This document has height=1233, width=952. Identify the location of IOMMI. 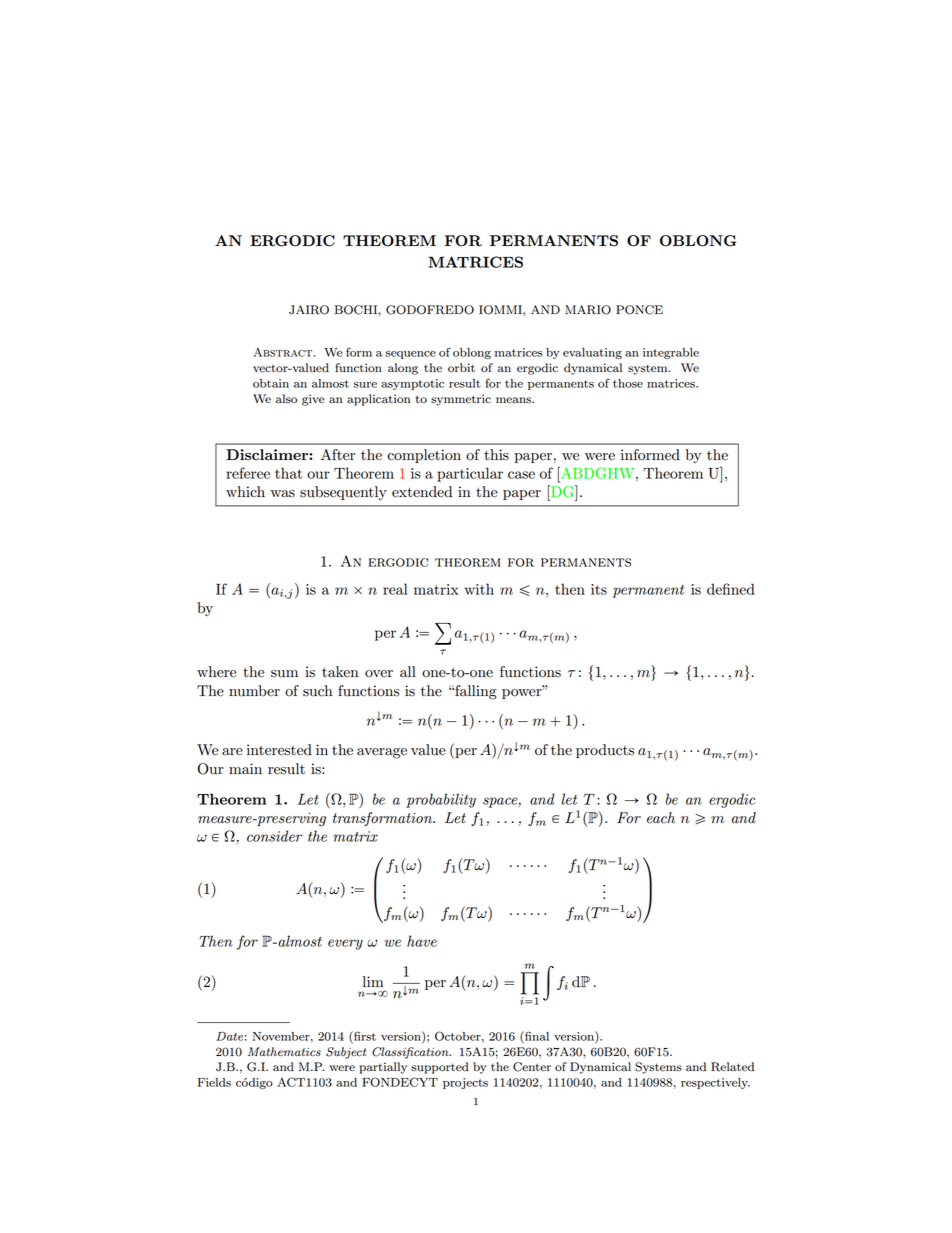
(501, 310).
